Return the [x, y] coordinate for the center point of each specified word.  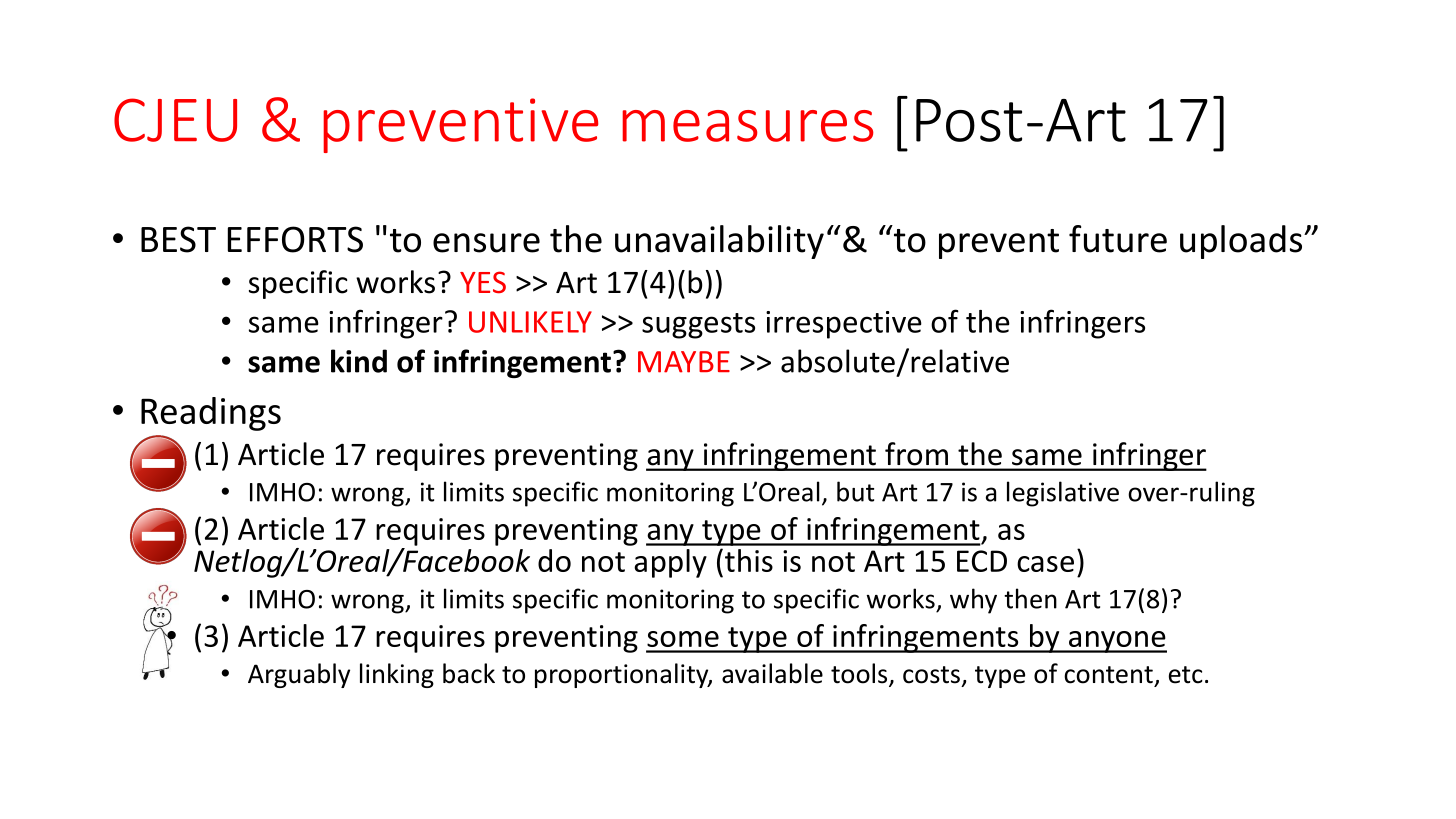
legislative [1063, 494]
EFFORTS [295, 239]
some [683, 639]
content [1108, 675]
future [1118, 239]
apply [670, 563]
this [749, 560]
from [916, 453]
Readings [211, 414]
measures [747, 126]
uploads [1241, 242]
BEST [178, 239]
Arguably [299, 675]
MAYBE [684, 362]
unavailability [719, 242]
